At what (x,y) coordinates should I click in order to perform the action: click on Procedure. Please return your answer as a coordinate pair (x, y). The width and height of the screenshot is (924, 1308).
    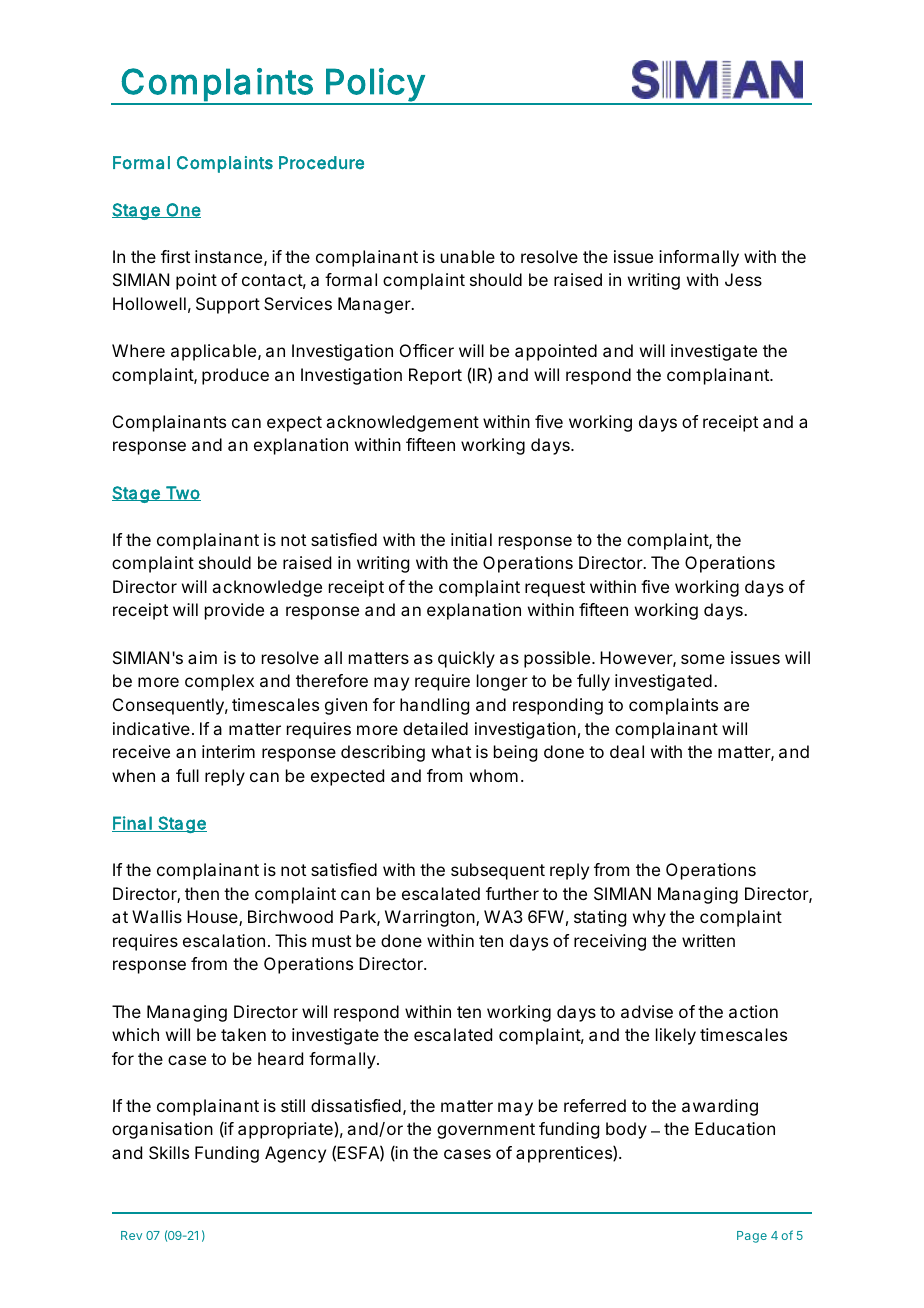
    Looking at the image, I should click on (321, 163).
